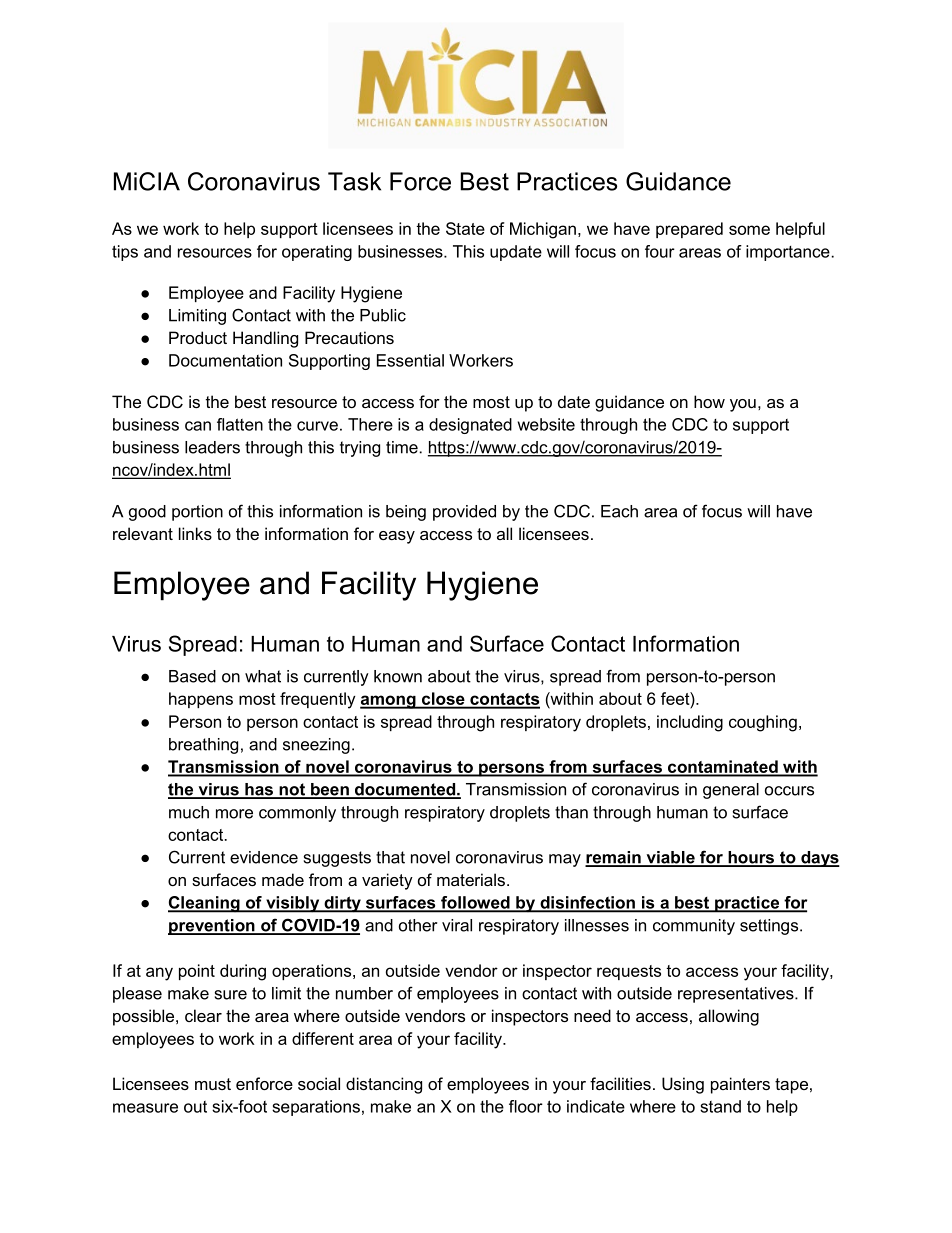 This document has width=952, height=1233. Describe the element at coordinates (709, 401) in the document. I see `how` at that location.
